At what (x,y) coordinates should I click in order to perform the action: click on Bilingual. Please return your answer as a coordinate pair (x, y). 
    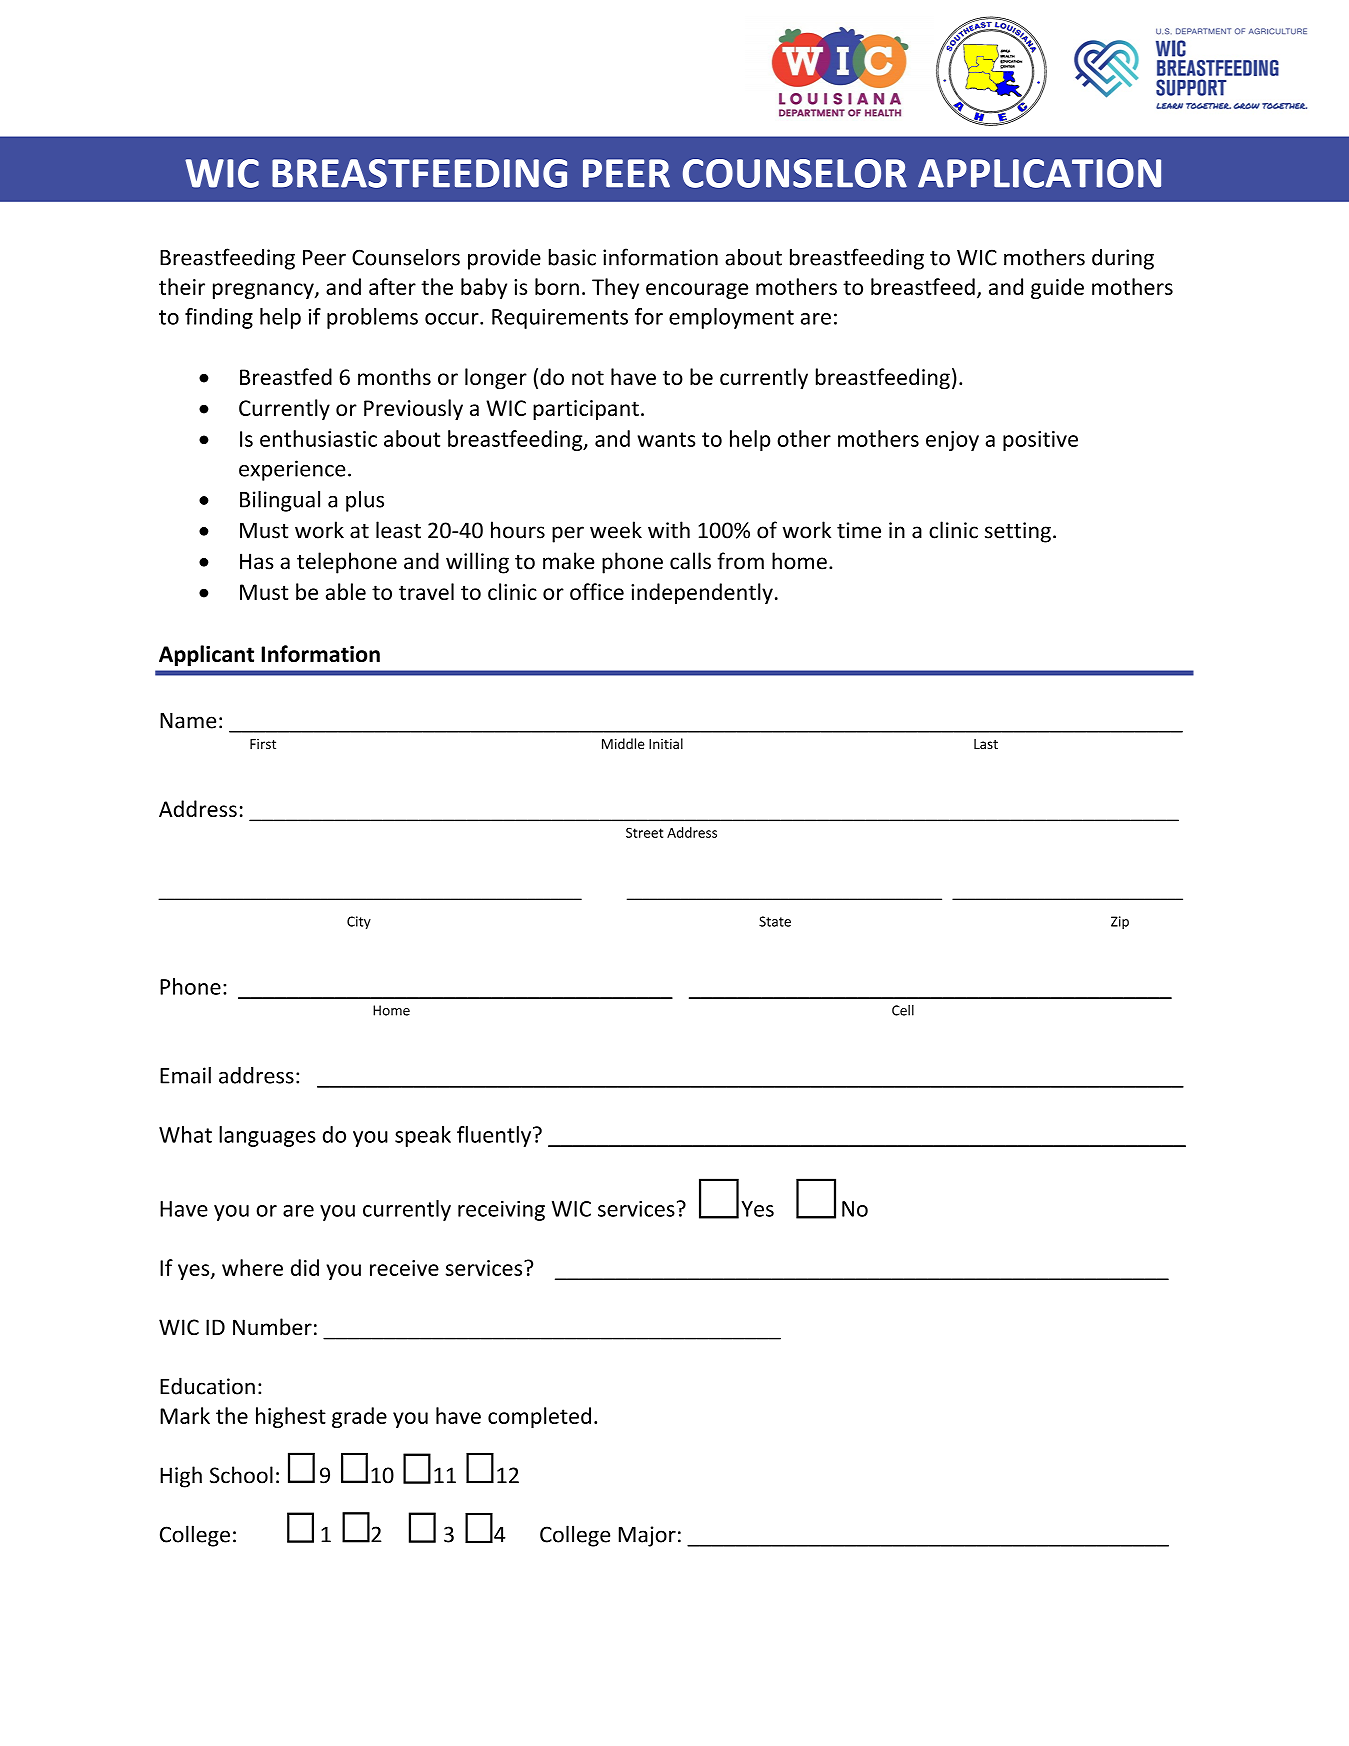
    Looking at the image, I should click on (280, 501).
